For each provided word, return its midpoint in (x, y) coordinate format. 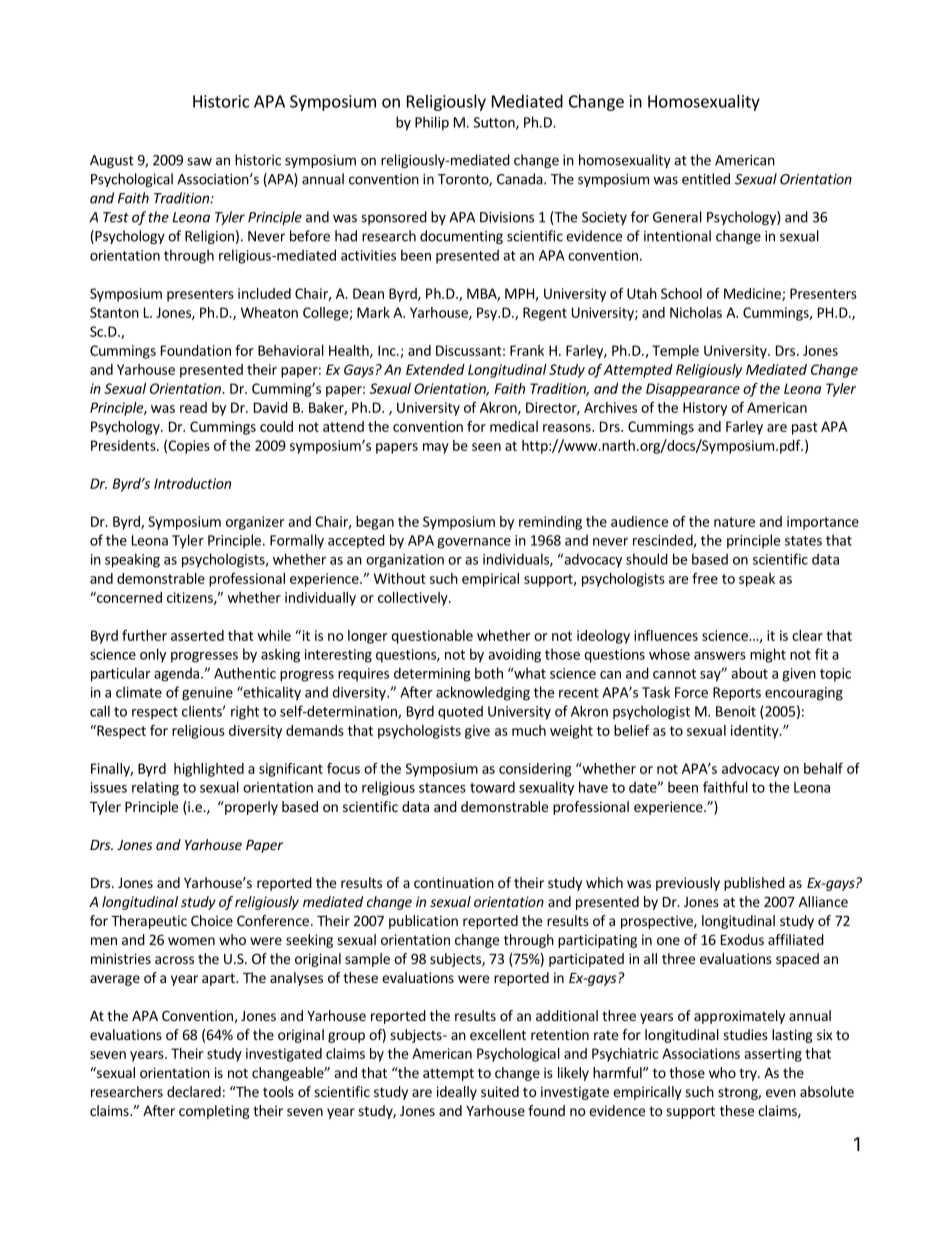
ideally (457, 1093)
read (193, 407)
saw (199, 161)
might (768, 655)
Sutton (495, 123)
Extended (435, 369)
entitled (706, 179)
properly (250, 808)
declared (194, 1091)
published (754, 884)
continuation (454, 882)
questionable (432, 637)
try (749, 1074)
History (705, 409)
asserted (197, 635)
